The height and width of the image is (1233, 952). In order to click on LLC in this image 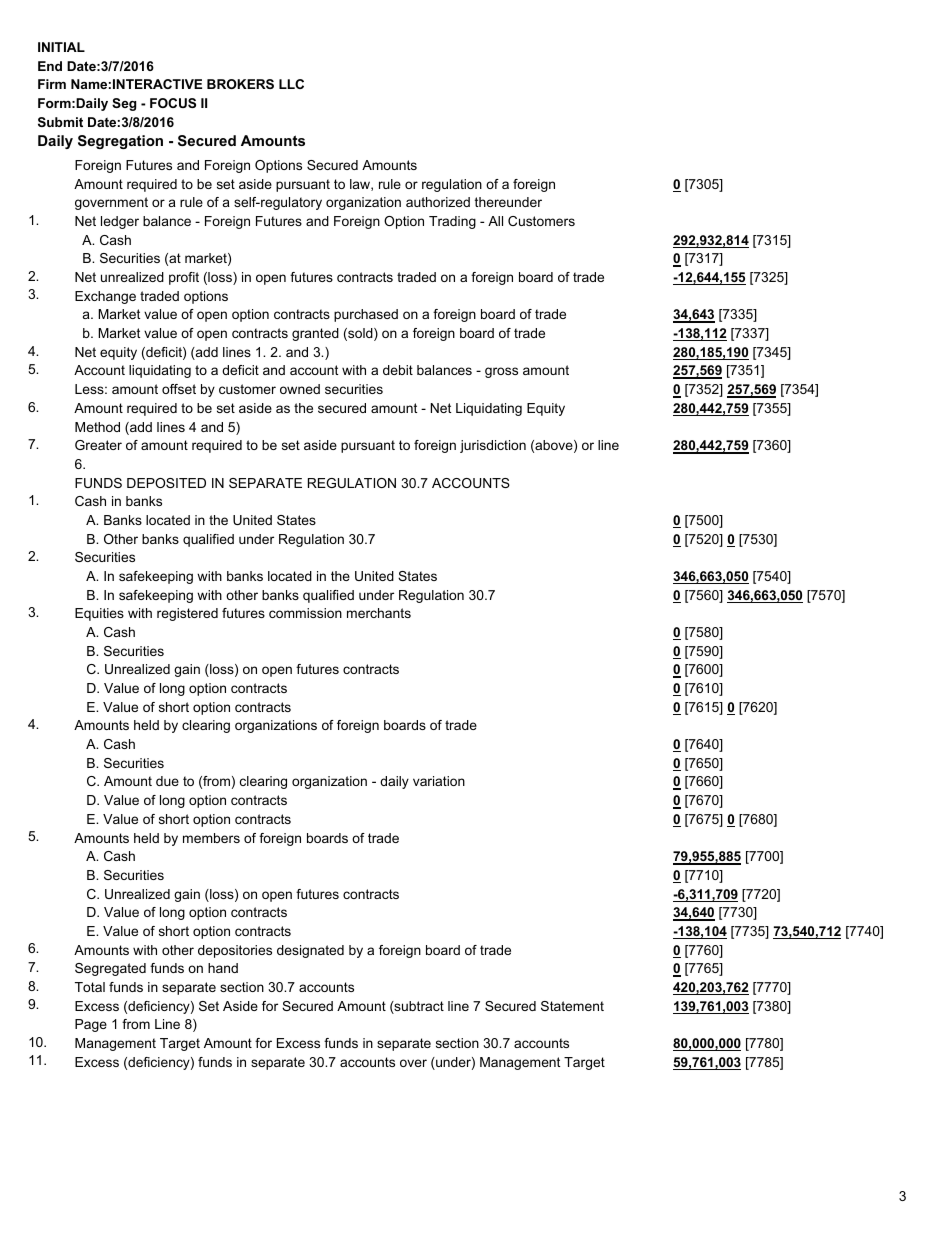, I will do `click(291, 84)`.
